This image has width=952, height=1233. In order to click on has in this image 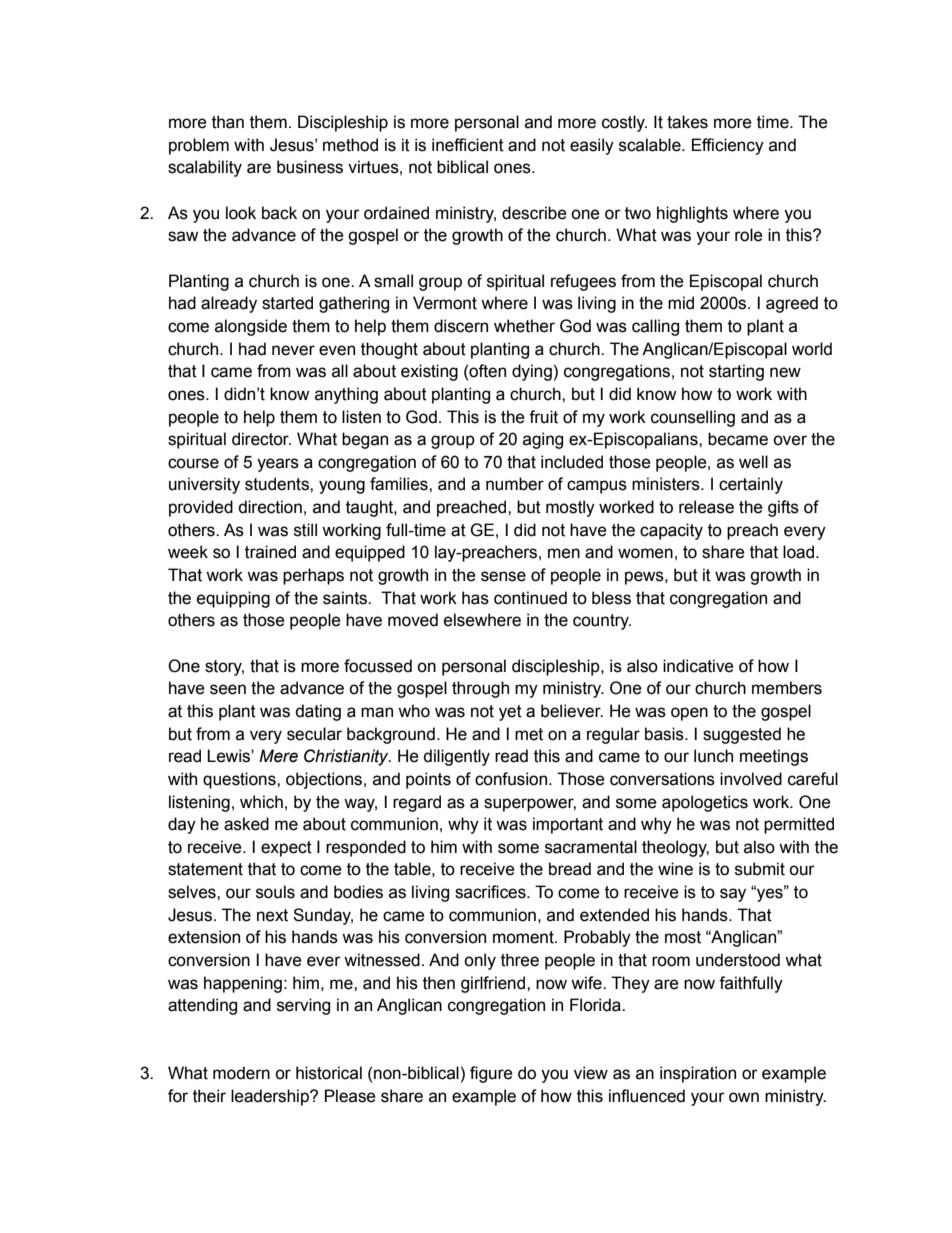, I will do `click(475, 598)`.
